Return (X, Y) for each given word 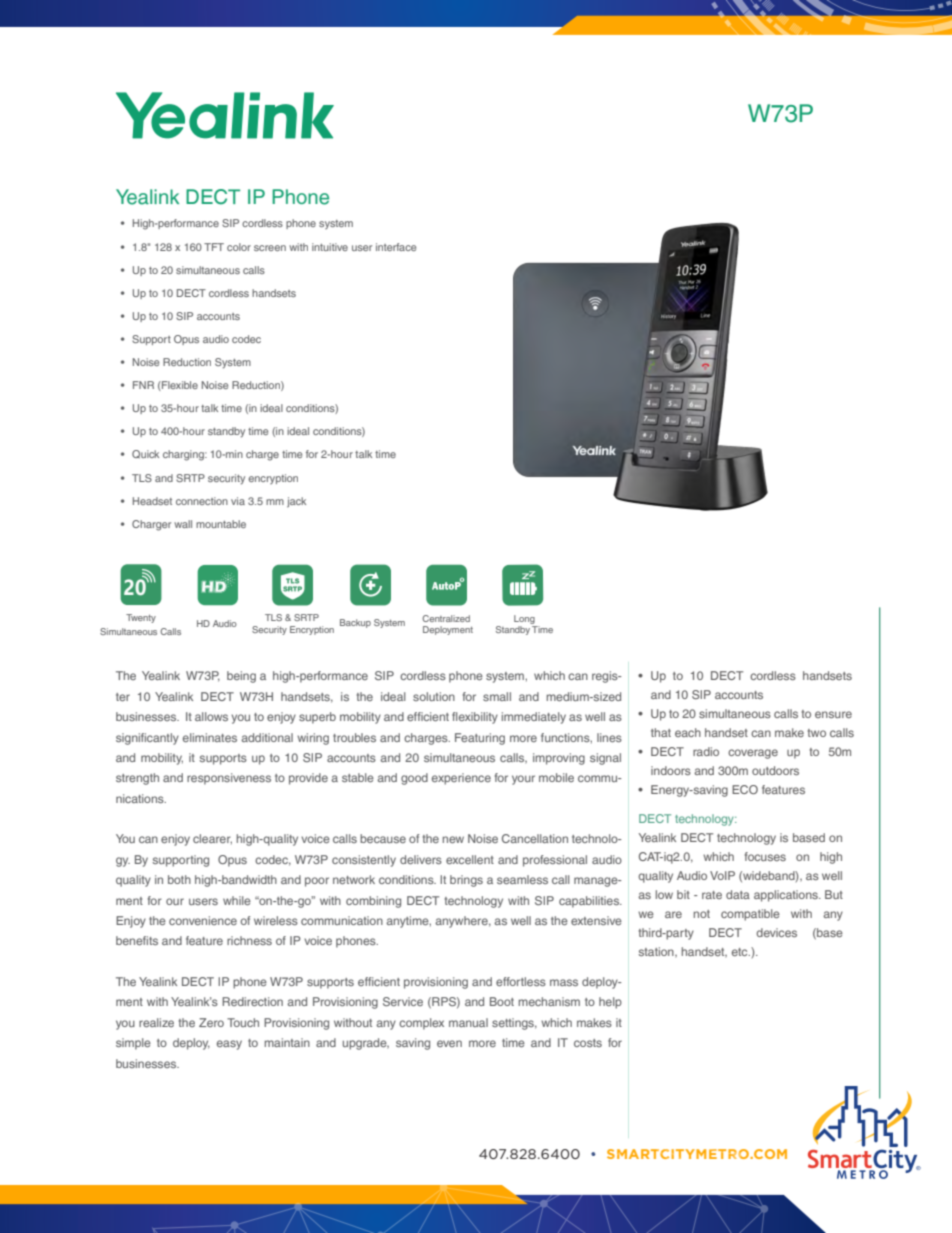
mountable (221, 524)
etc (741, 952)
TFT (214, 247)
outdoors (775, 770)
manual (468, 1022)
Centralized (446, 618)
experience (461, 779)
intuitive (330, 247)
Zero (211, 1022)
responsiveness (229, 779)
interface (396, 247)
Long (524, 619)
